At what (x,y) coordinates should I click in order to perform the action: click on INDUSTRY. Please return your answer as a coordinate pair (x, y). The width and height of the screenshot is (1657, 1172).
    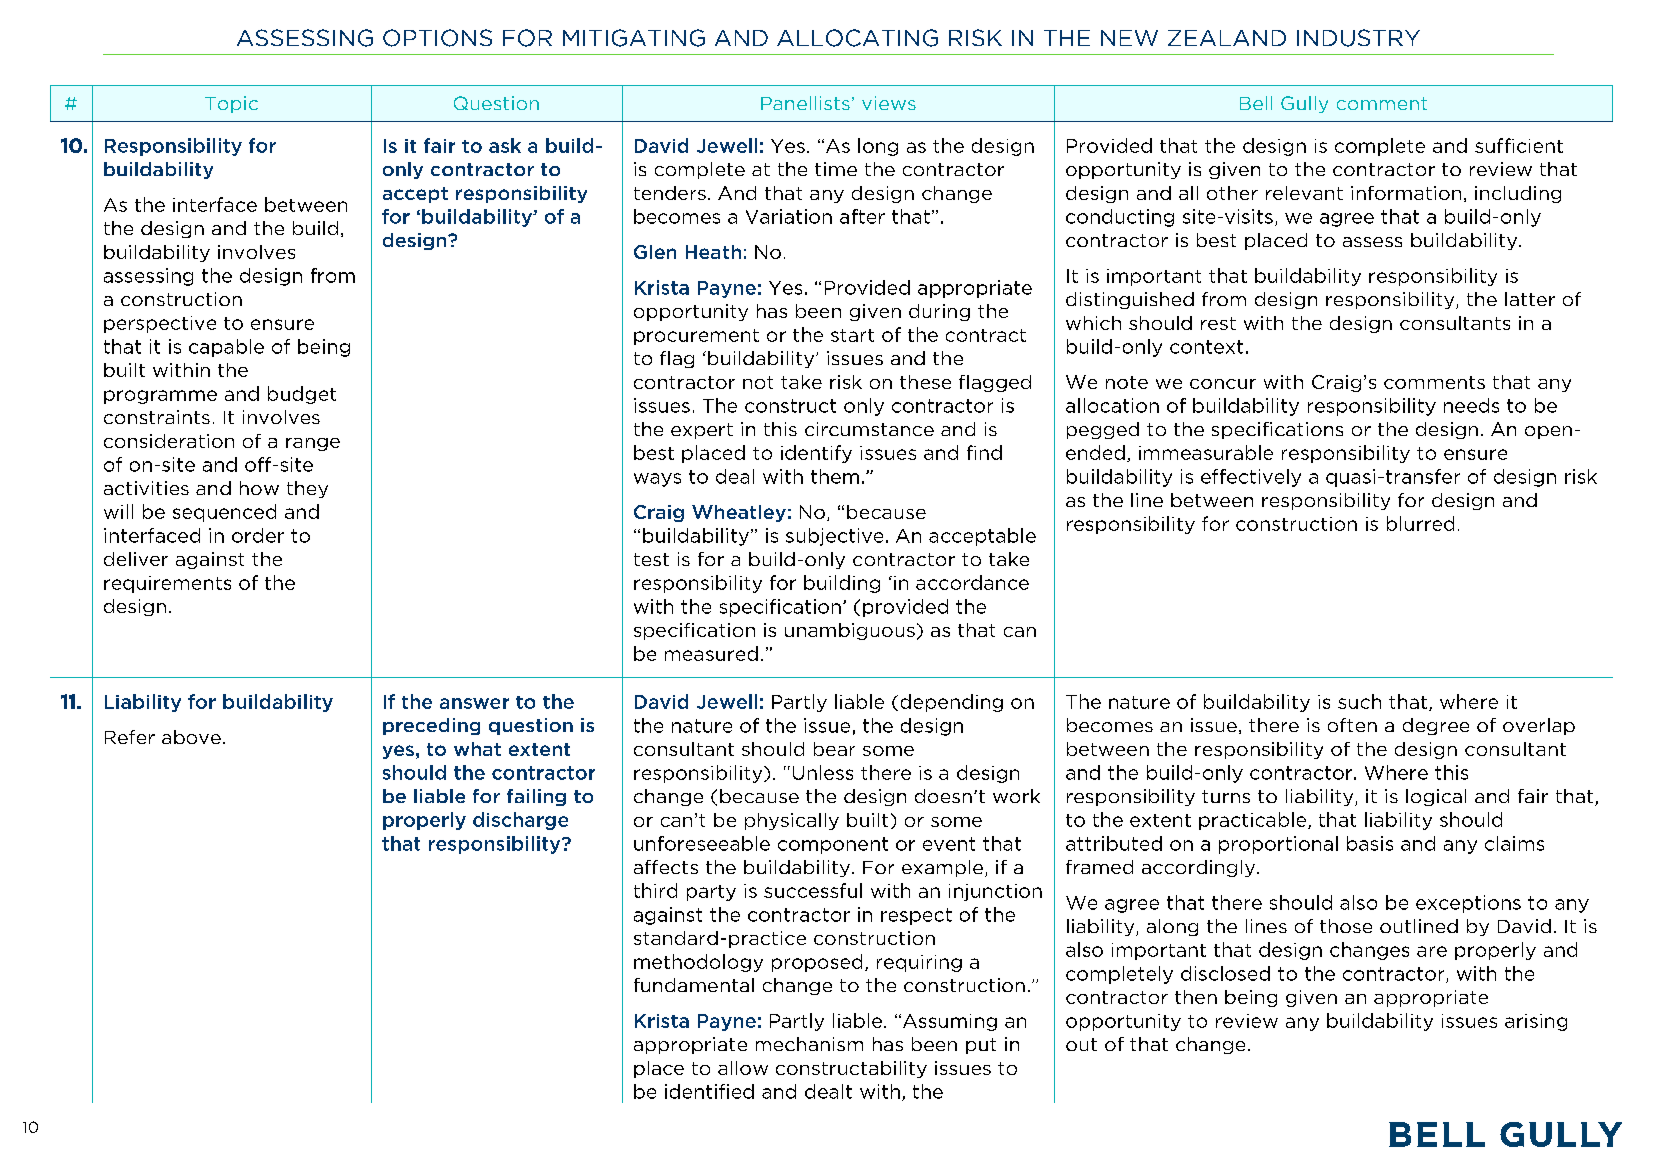
    Looking at the image, I should click on (1358, 38).
